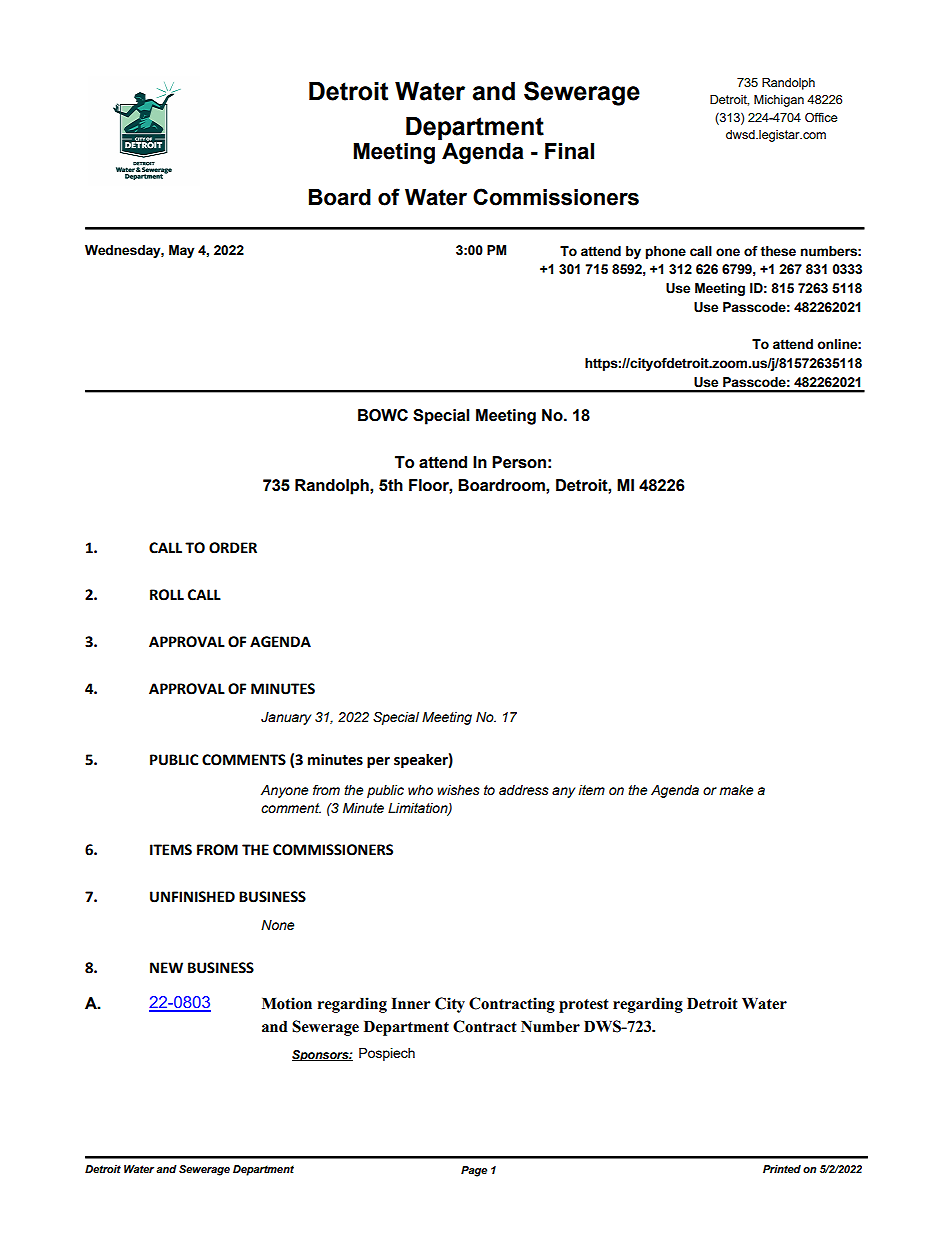 This screenshot has width=952, height=1233. Describe the element at coordinates (167, 595) in the screenshot. I see `ROLL` at that location.
